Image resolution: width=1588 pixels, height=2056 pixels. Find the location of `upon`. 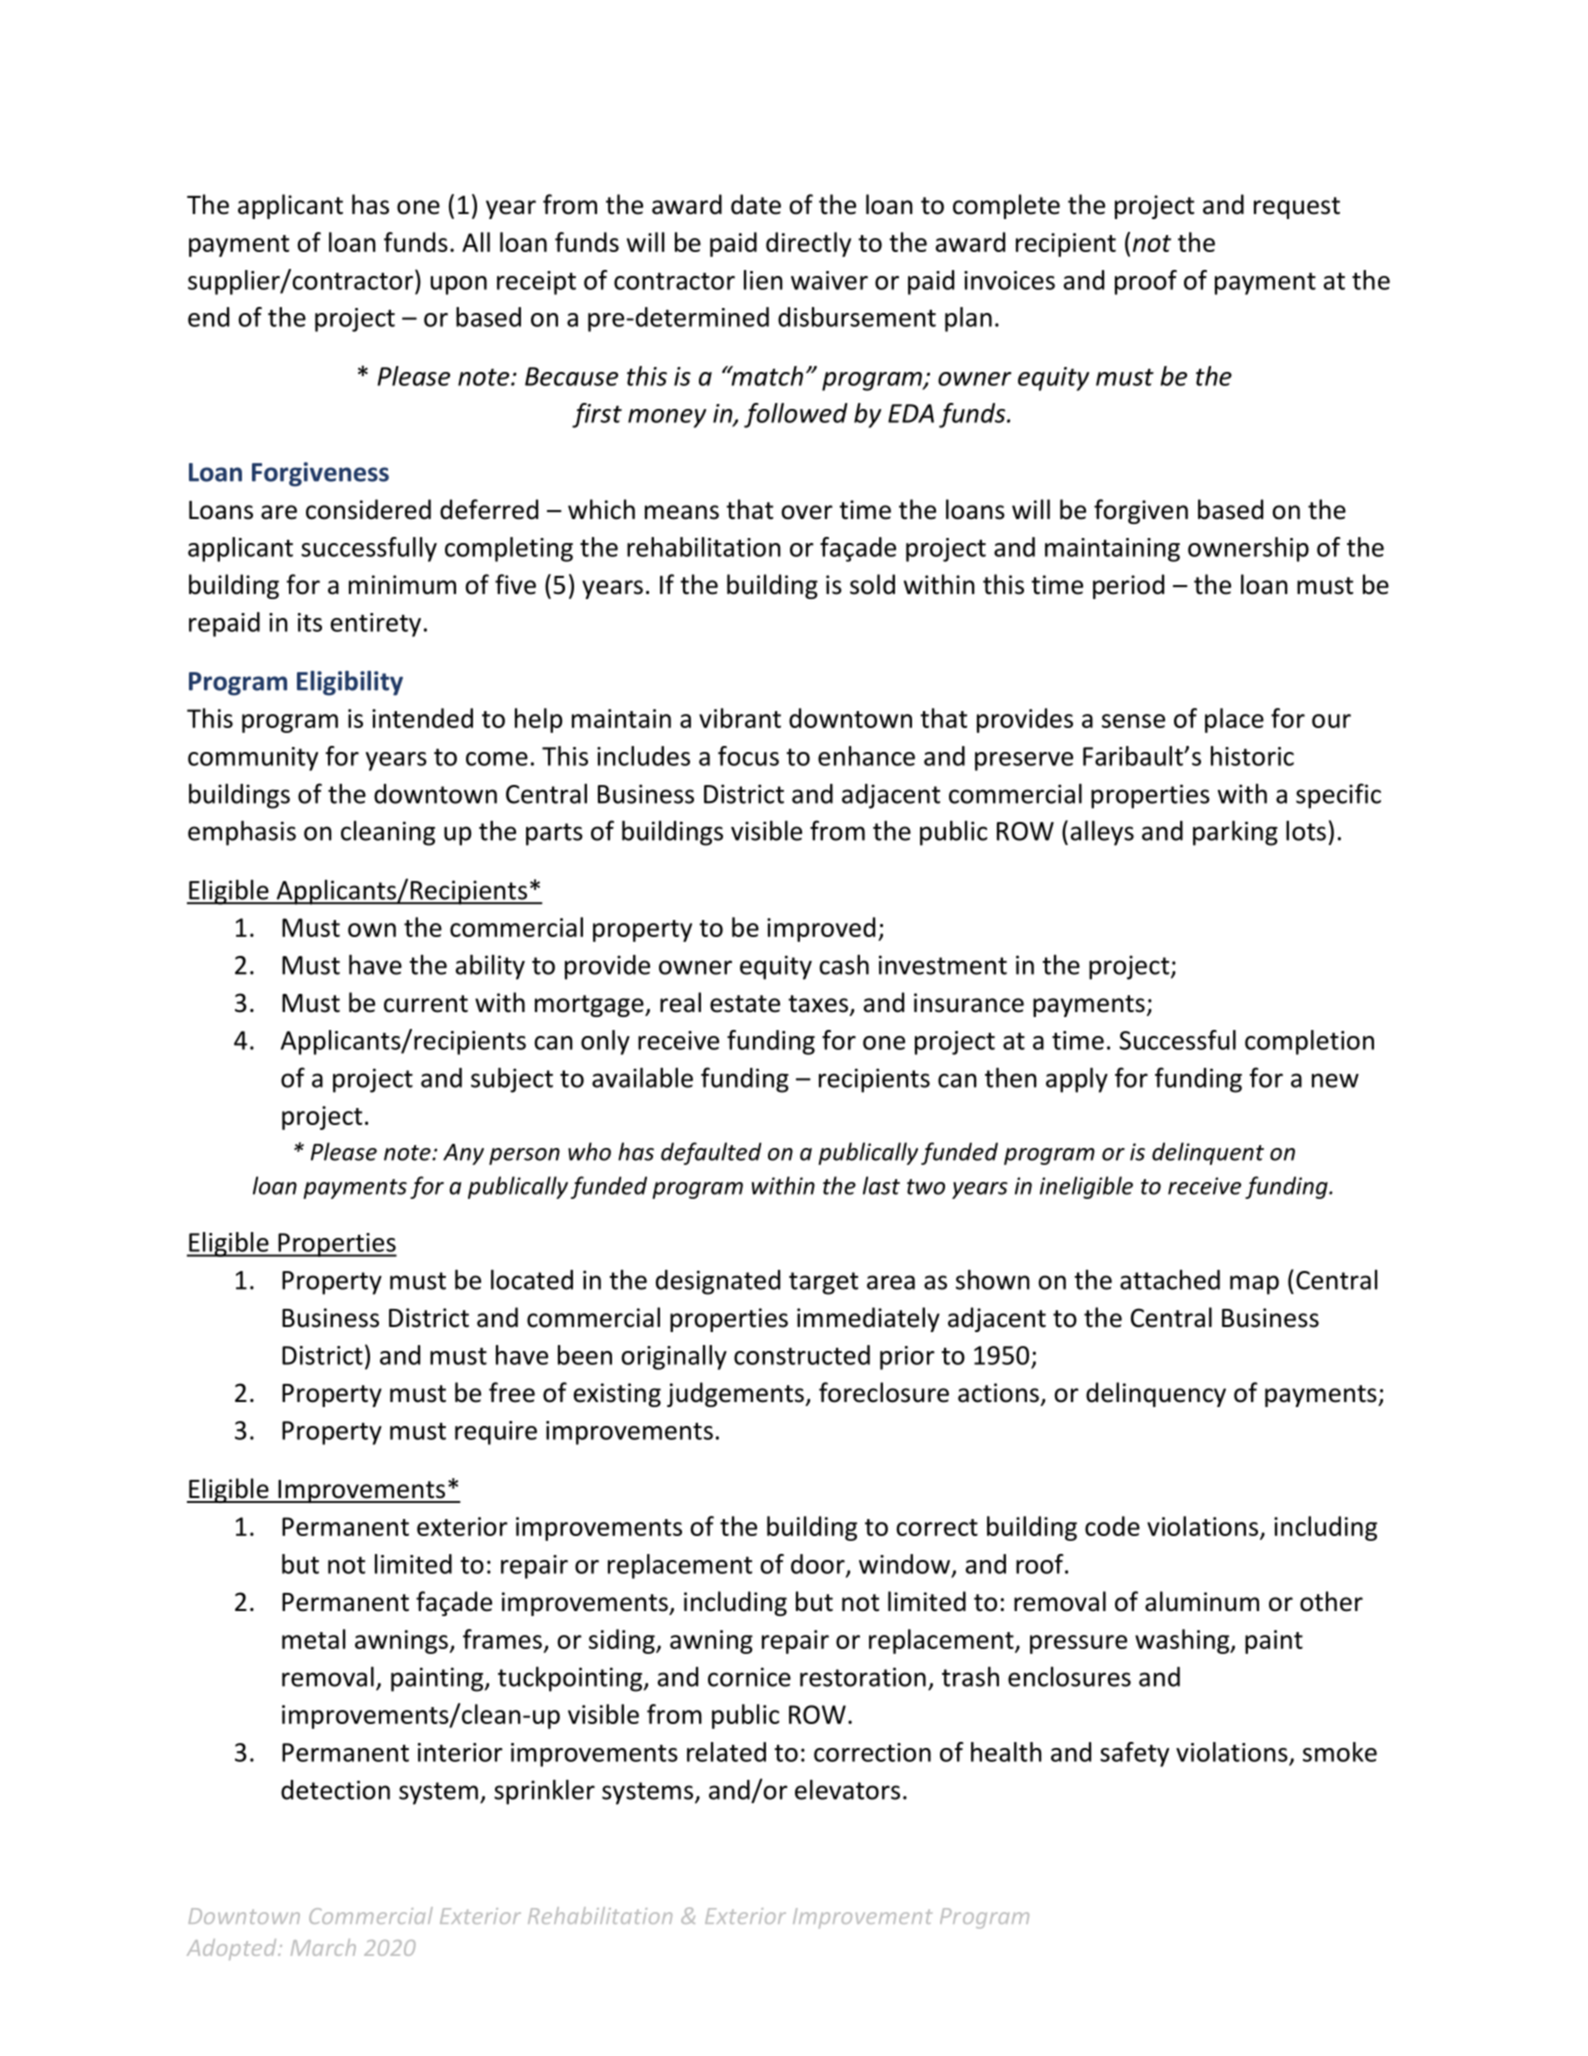

upon is located at coordinates (459, 285).
